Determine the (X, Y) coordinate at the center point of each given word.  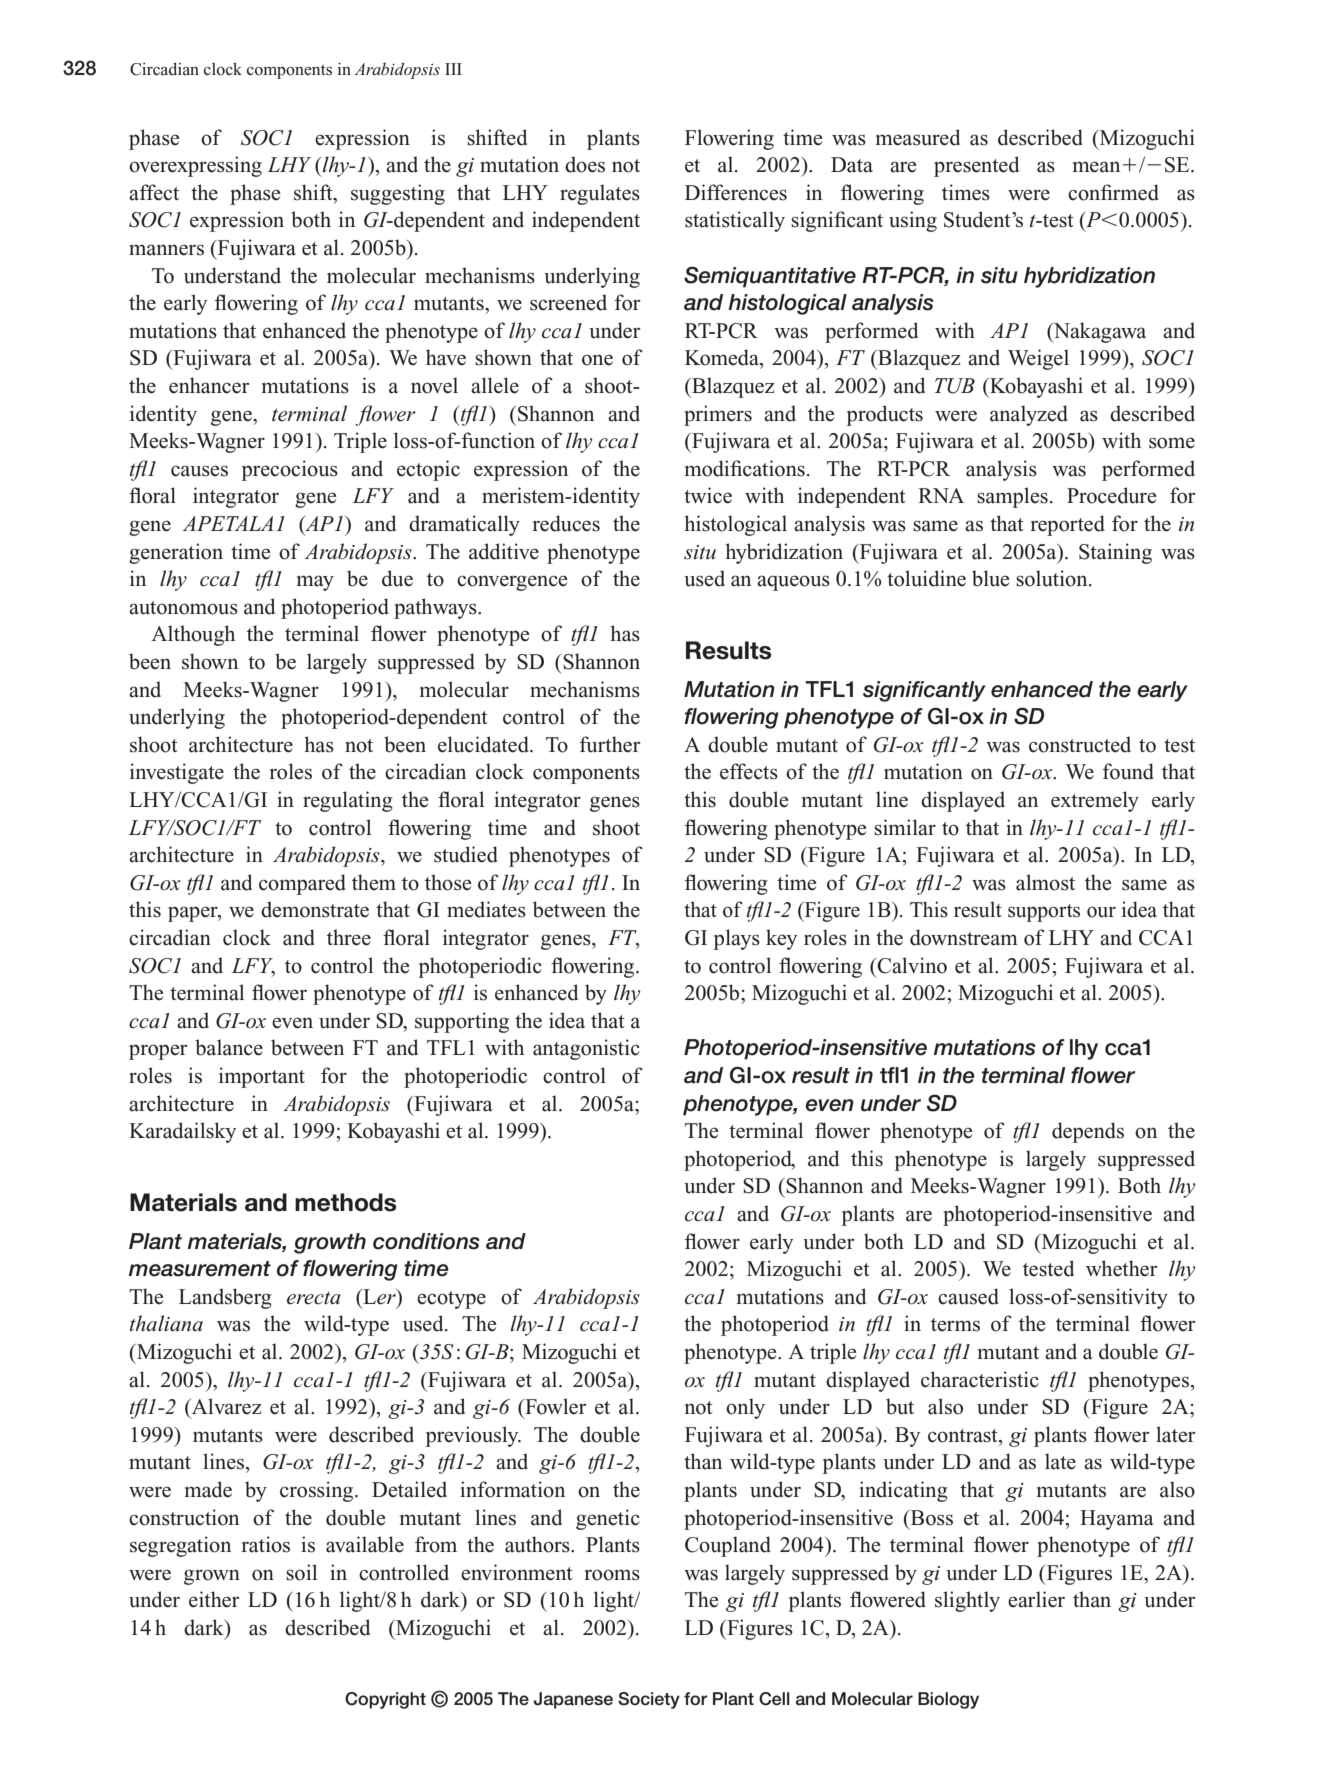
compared (302, 884)
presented (976, 166)
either (214, 1599)
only (745, 1408)
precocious (290, 470)
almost (1045, 882)
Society (649, 1700)
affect (154, 192)
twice (708, 495)
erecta (314, 1298)
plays (737, 939)
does (585, 164)
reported (1068, 525)
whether (1121, 1268)
